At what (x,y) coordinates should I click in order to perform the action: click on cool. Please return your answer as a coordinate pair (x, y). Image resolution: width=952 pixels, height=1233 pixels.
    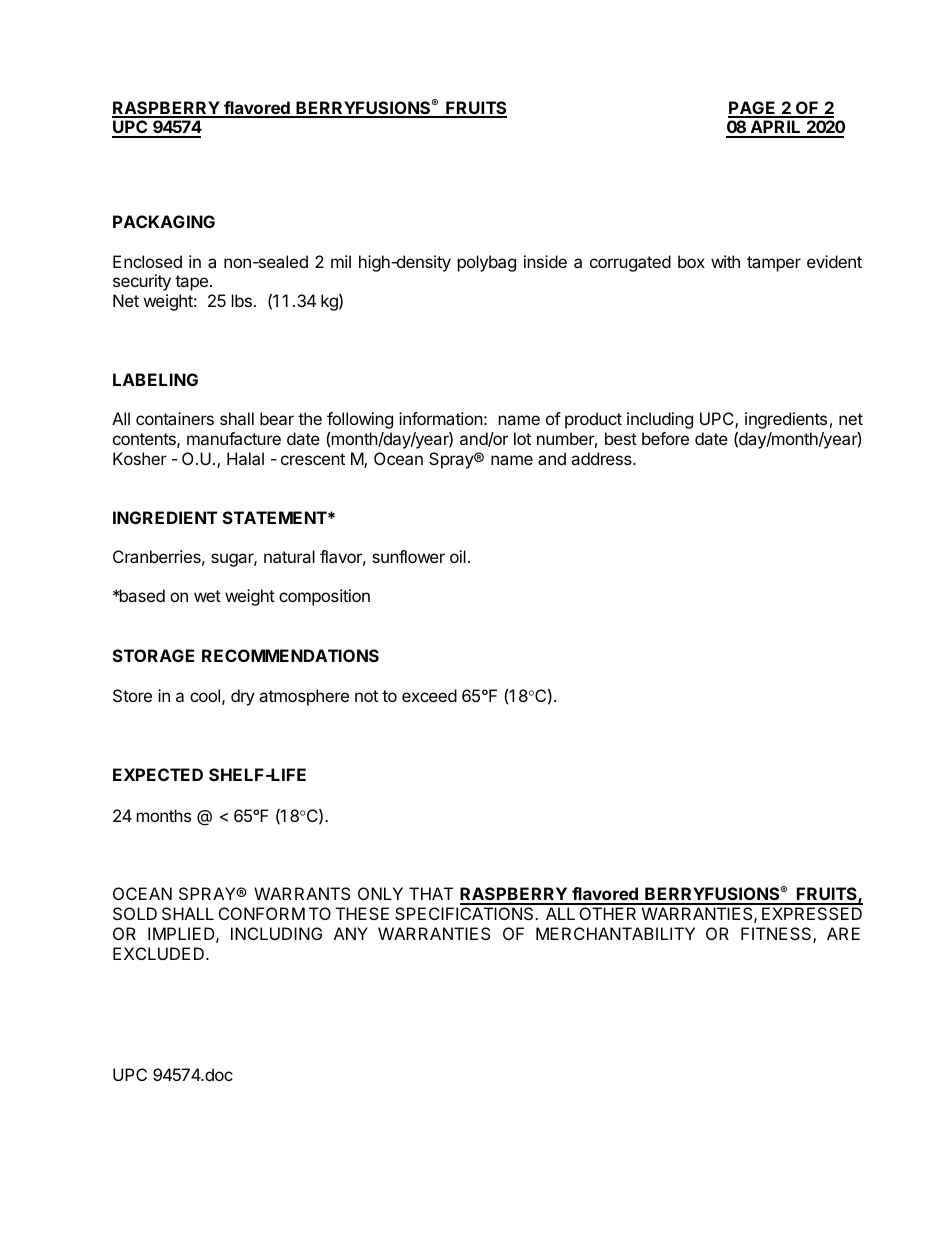
    Looking at the image, I should click on (205, 695).
